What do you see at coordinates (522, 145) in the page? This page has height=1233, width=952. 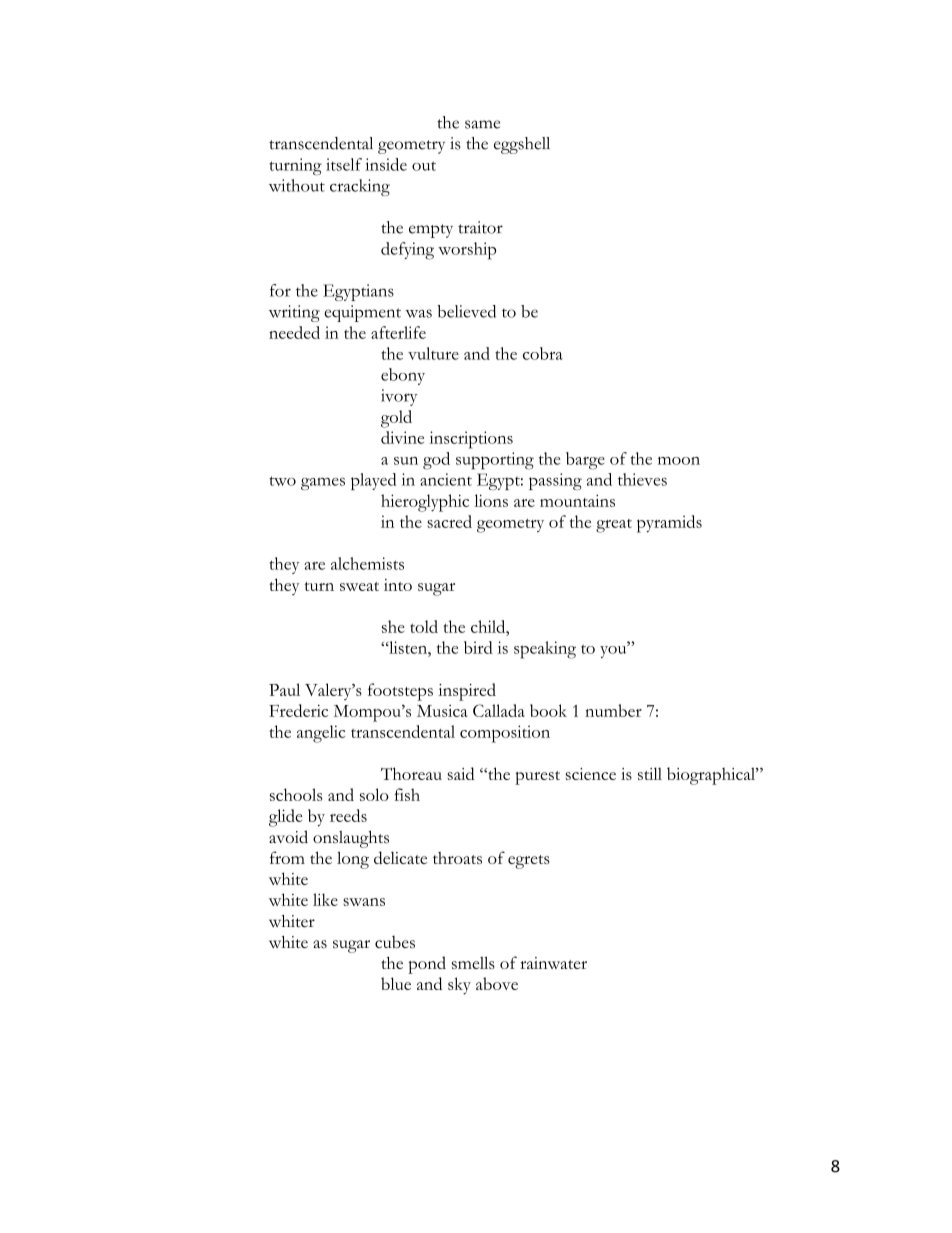 I see `eggshell` at bounding box center [522, 145].
